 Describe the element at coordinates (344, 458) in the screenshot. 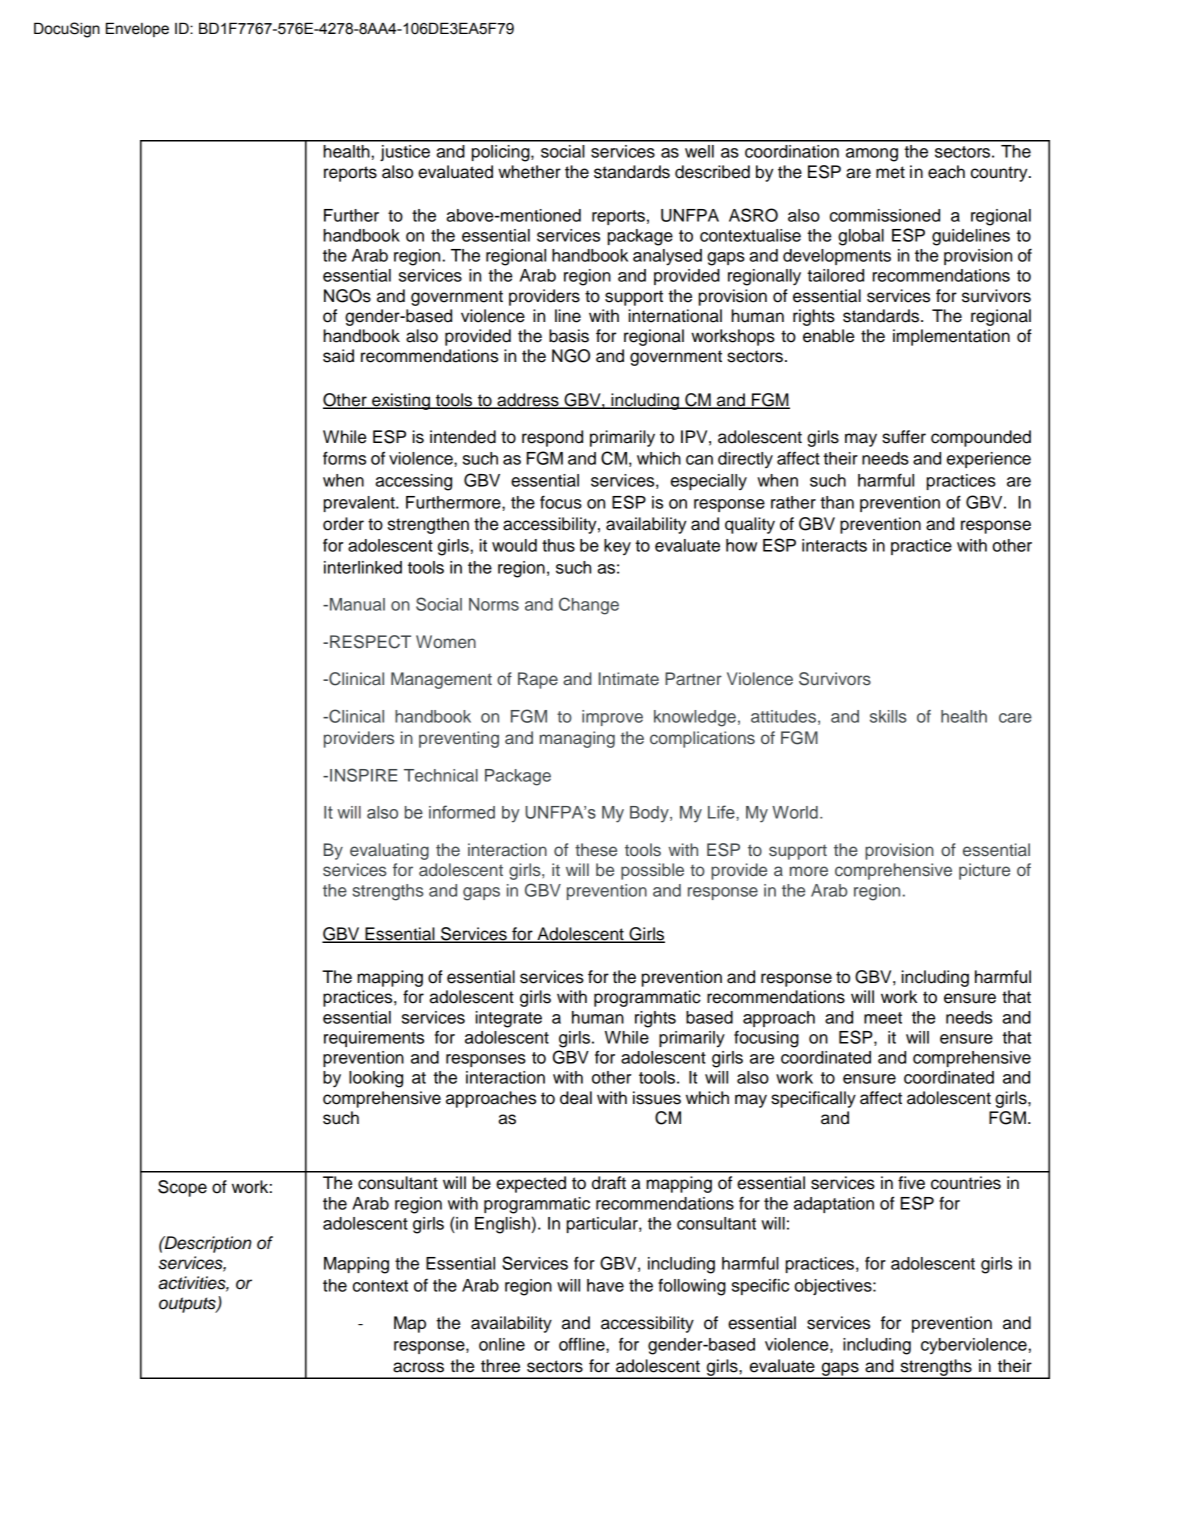

I see `forms` at that location.
